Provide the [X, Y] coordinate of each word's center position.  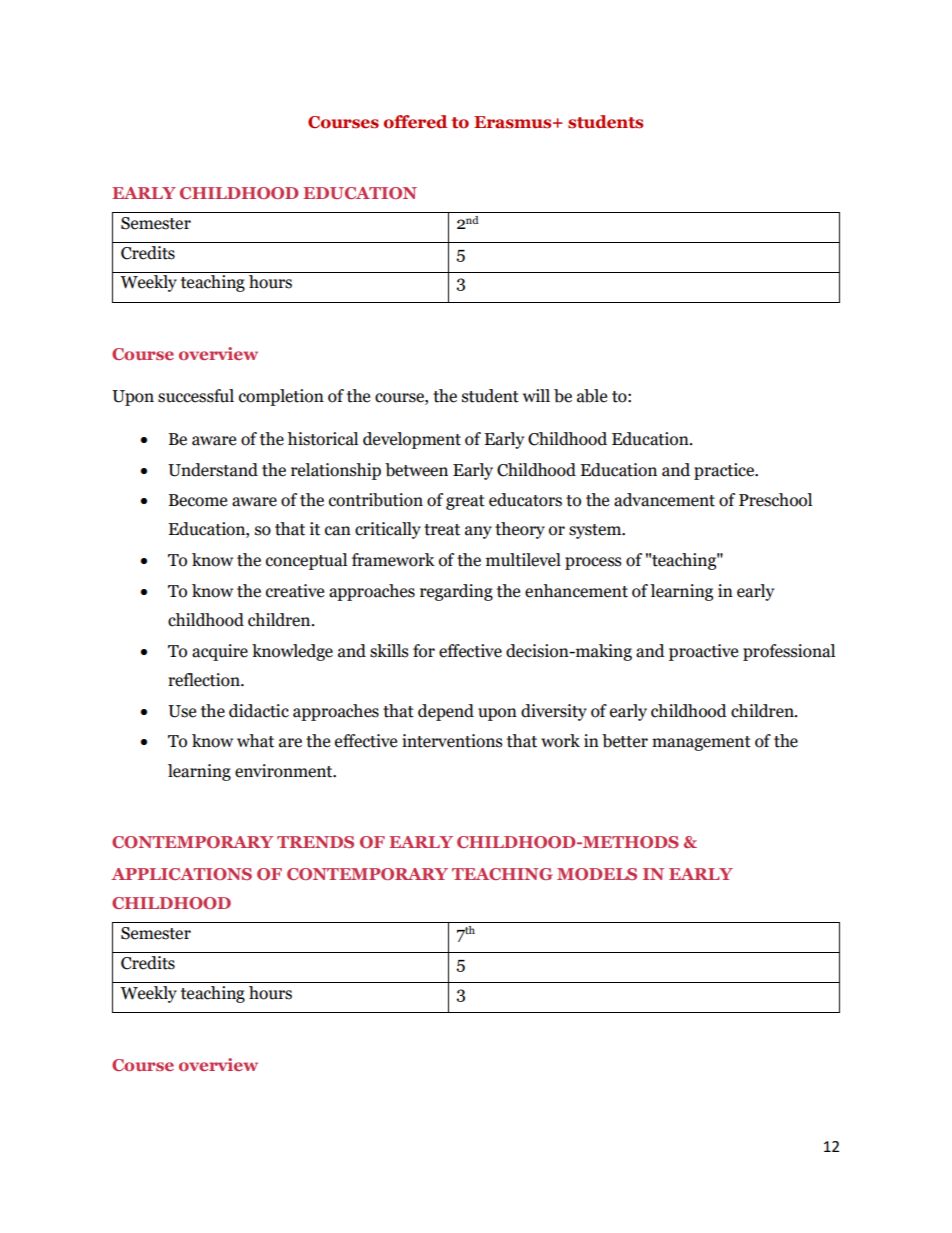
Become [198, 500]
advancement [664, 500]
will [536, 395]
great [465, 502]
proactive [703, 652]
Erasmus [514, 122]
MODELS [597, 874]
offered [415, 122]
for [424, 651]
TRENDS [315, 842]
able [592, 396]
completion [281, 397]
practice [725, 471]
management [701, 743]
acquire [220, 652]
